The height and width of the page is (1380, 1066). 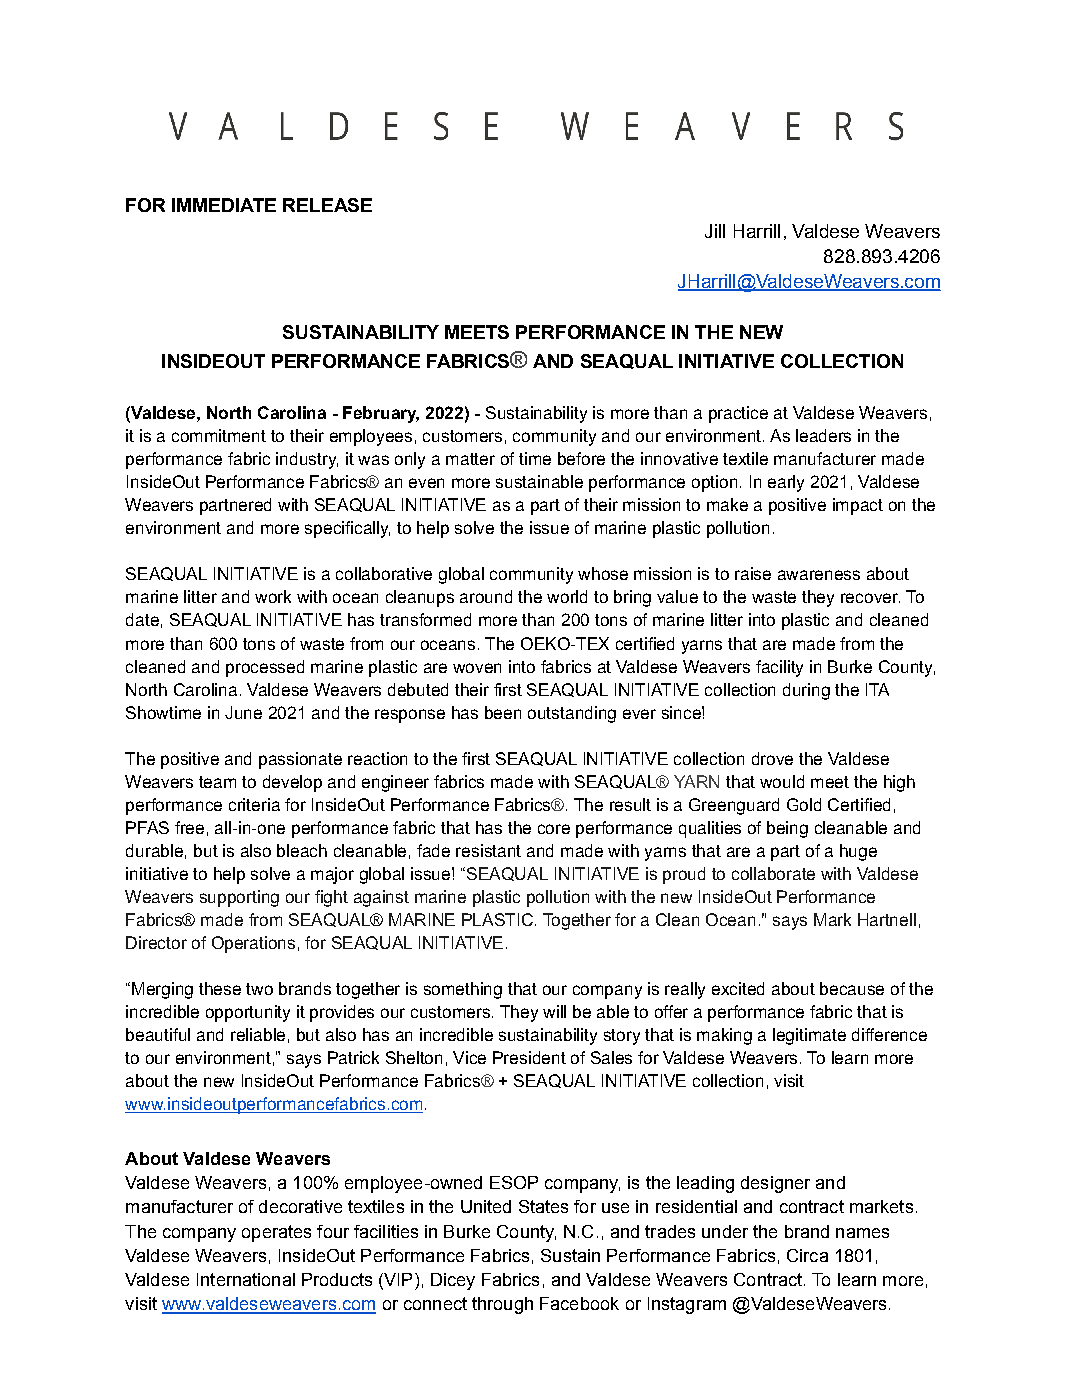 What do you see at coordinates (738, 414) in the page?
I see `practice` at bounding box center [738, 414].
